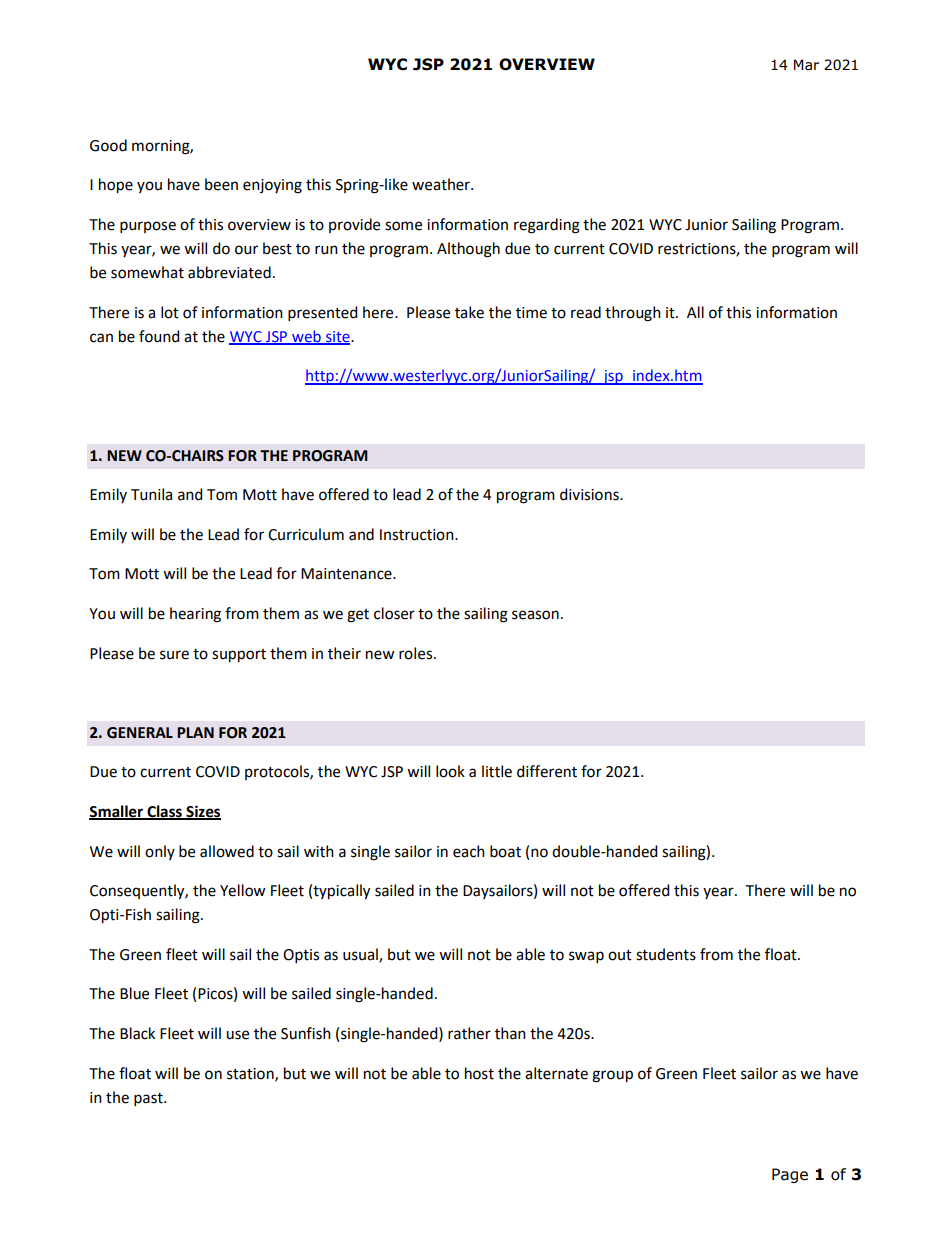  What do you see at coordinates (149, 1099) in the page?
I see `past` at bounding box center [149, 1099].
